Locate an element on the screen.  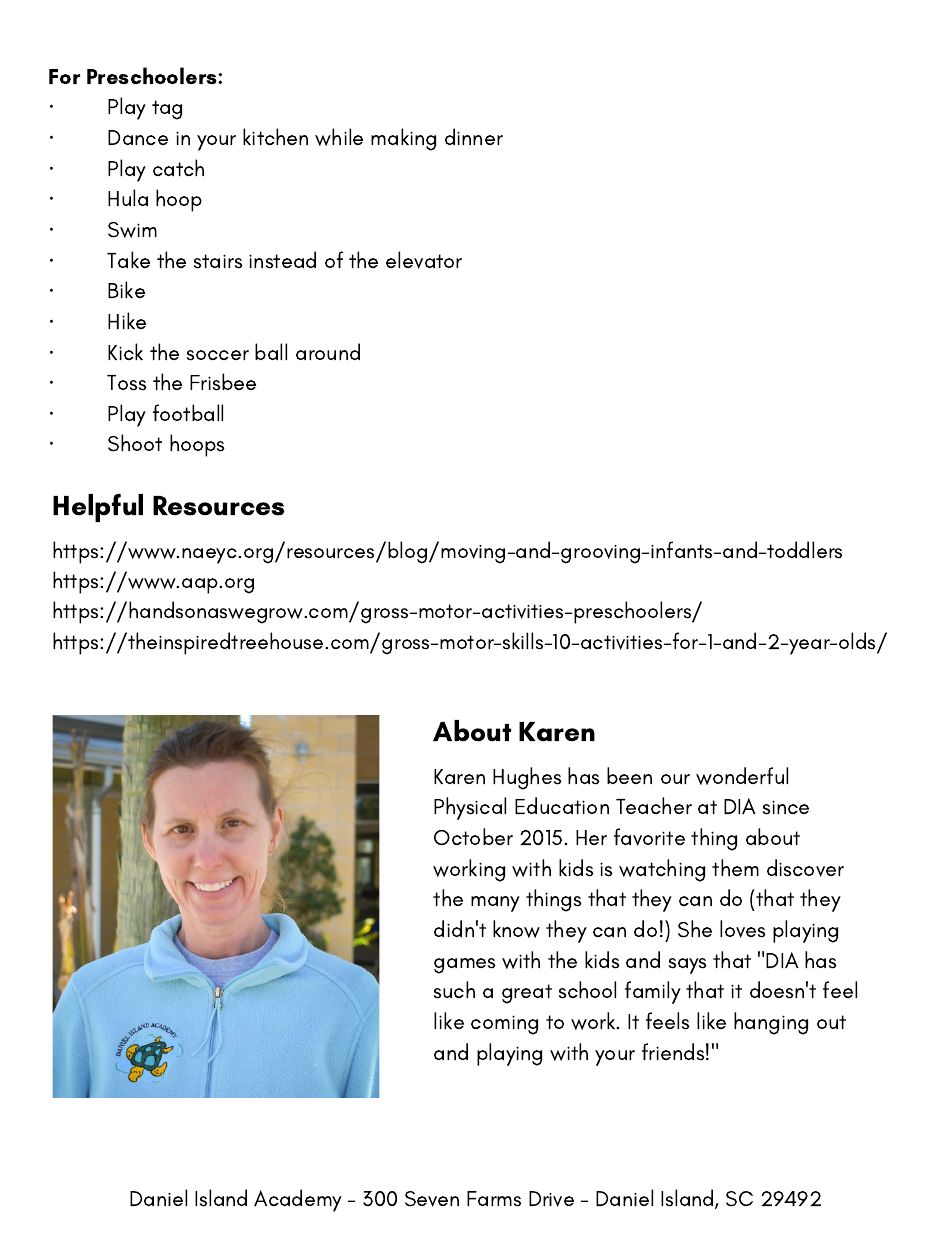
soccer is located at coordinates (218, 355).
